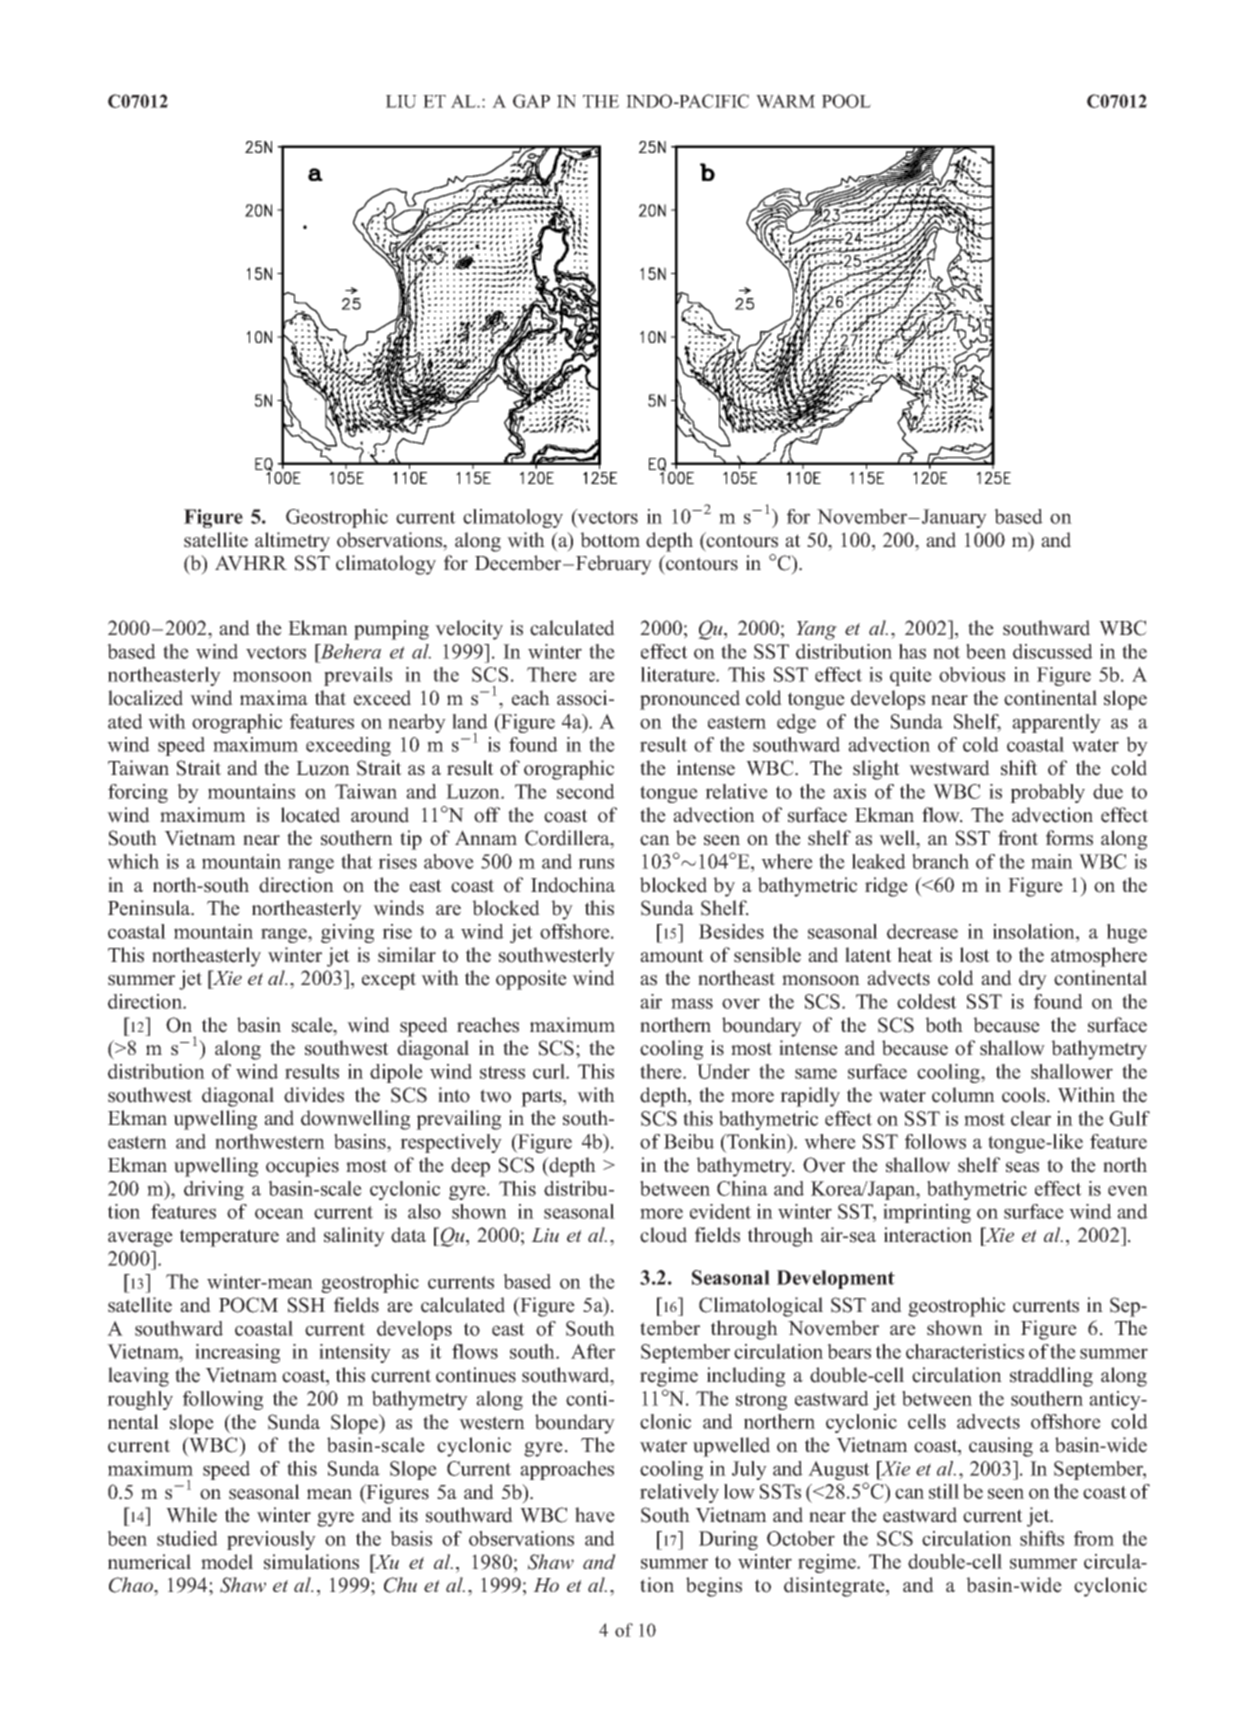 The width and height of the screenshot is (1256, 1713). What do you see at coordinates (550, 1071) in the screenshot?
I see `curl` at bounding box center [550, 1071].
